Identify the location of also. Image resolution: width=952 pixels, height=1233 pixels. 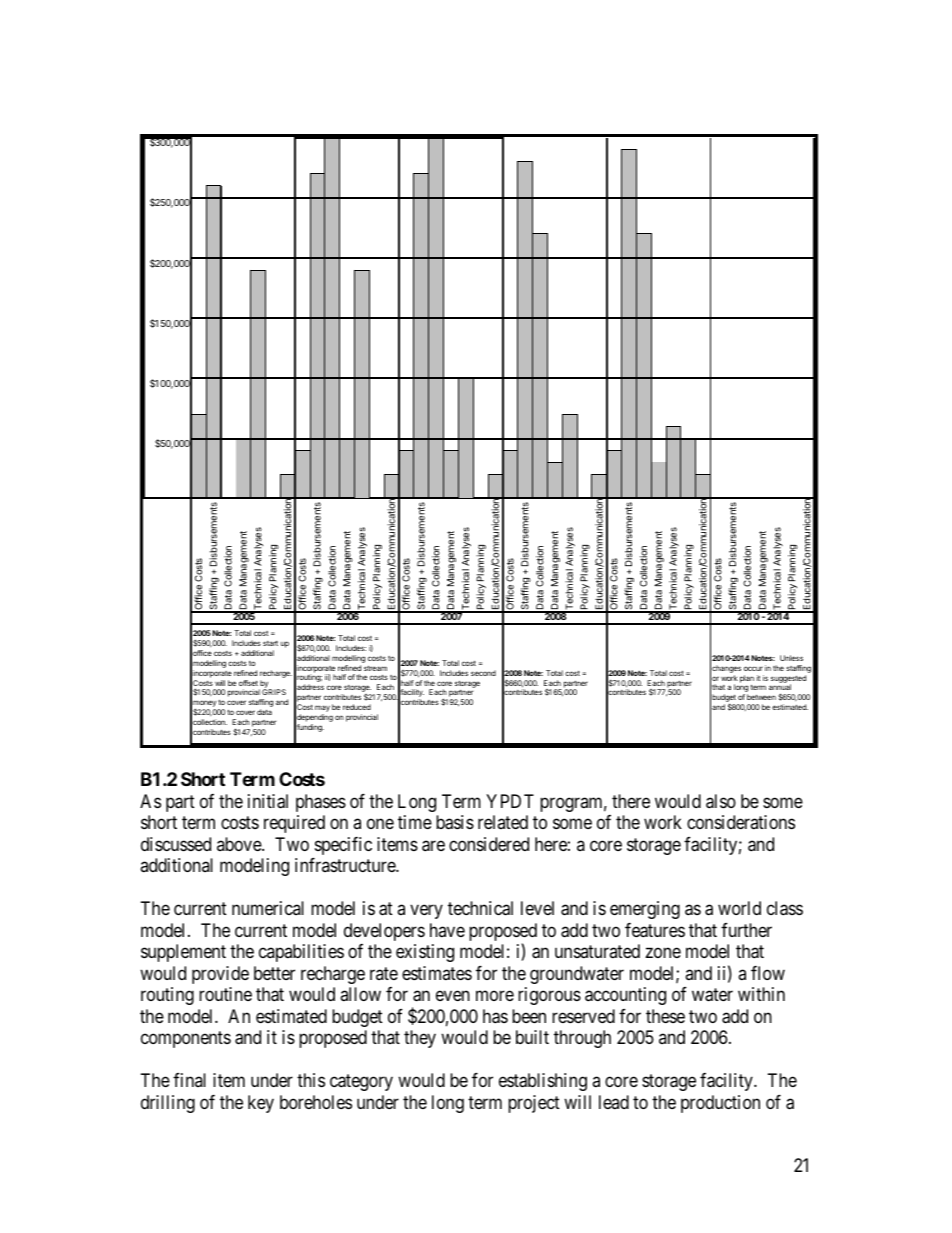
(721, 801).
